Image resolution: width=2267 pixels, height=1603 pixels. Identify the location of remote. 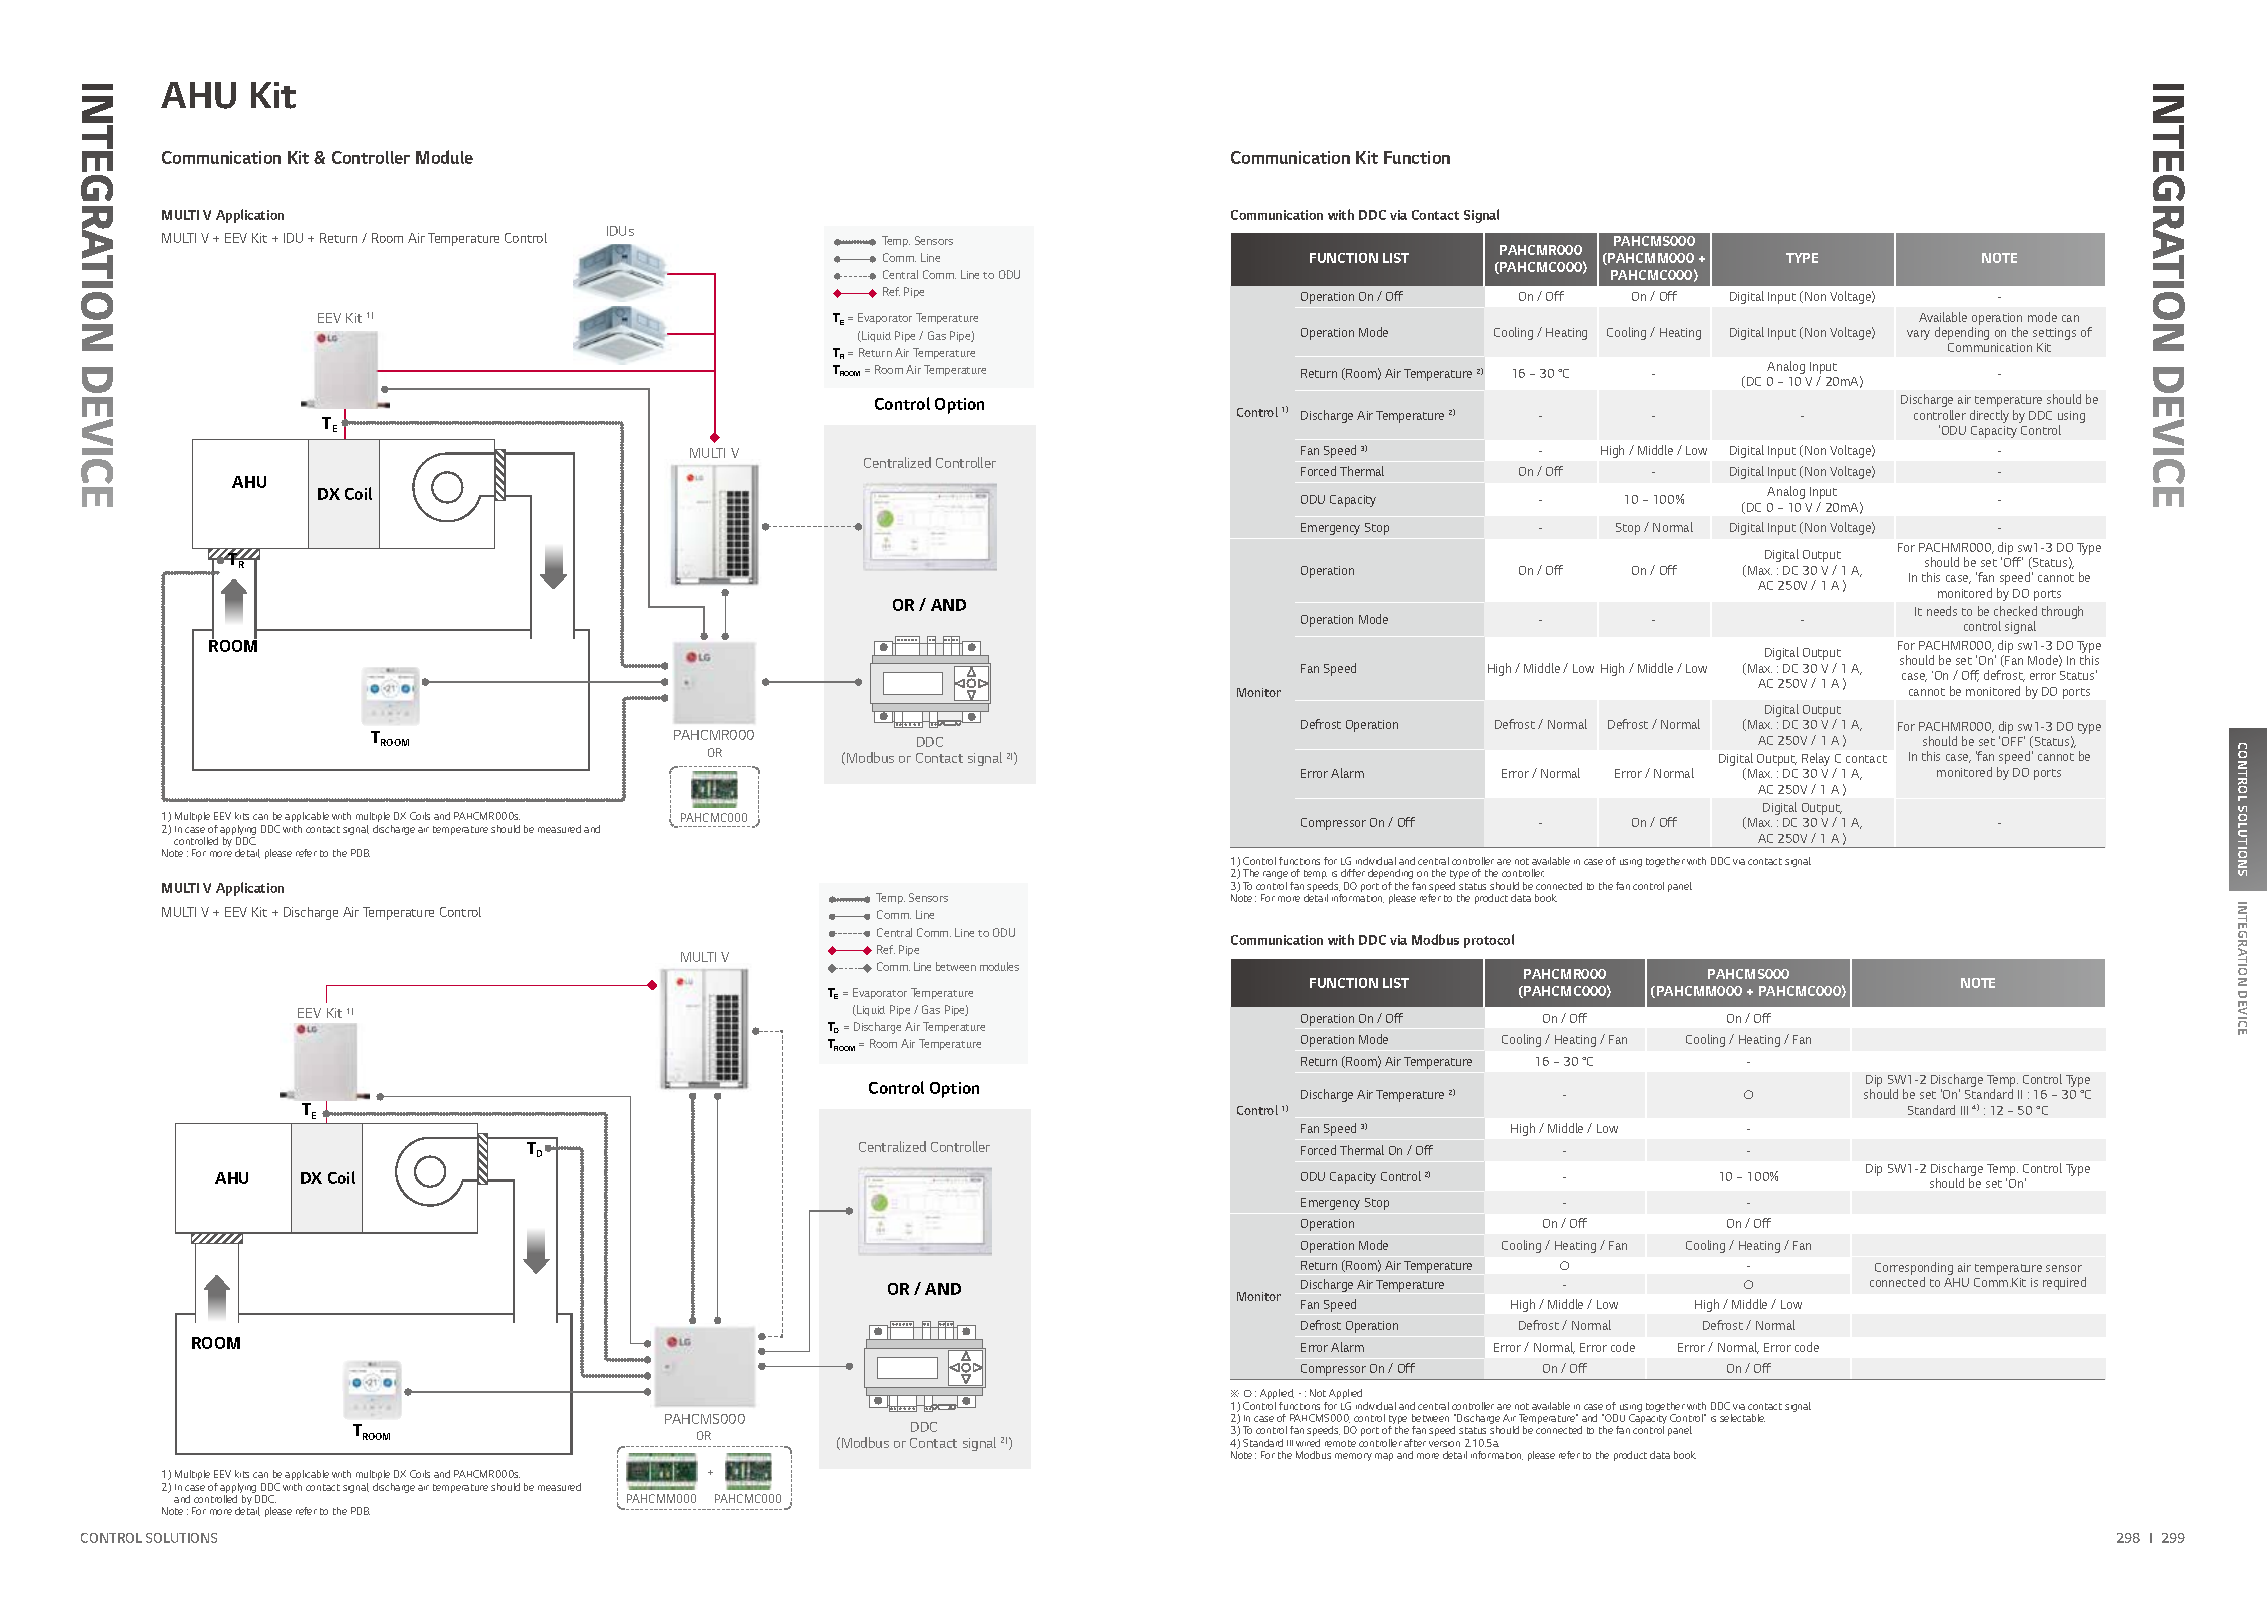
(1340, 1443).
